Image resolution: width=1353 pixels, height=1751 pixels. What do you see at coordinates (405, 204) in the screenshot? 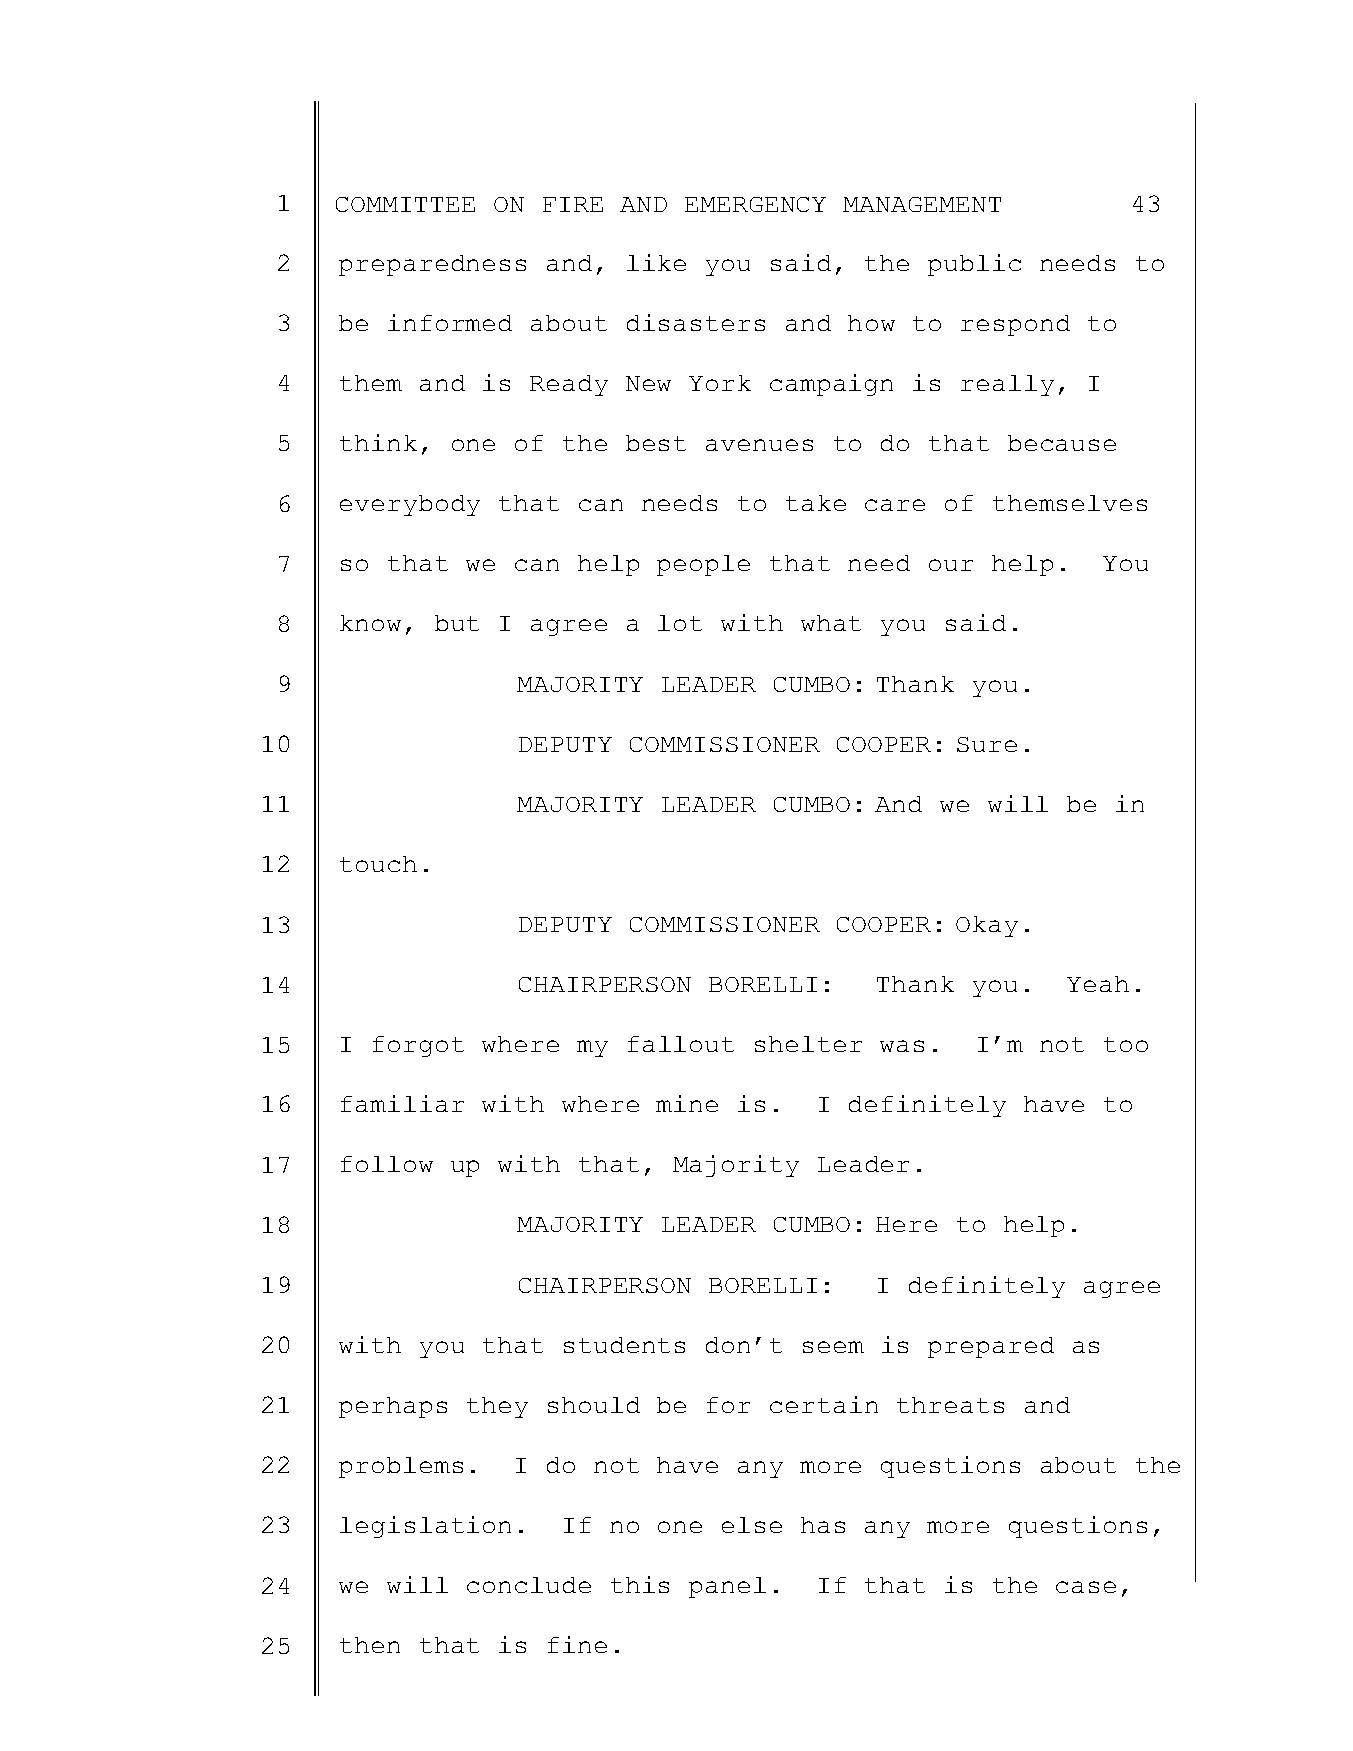
I see `COMMITTEE` at bounding box center [405, 204].
